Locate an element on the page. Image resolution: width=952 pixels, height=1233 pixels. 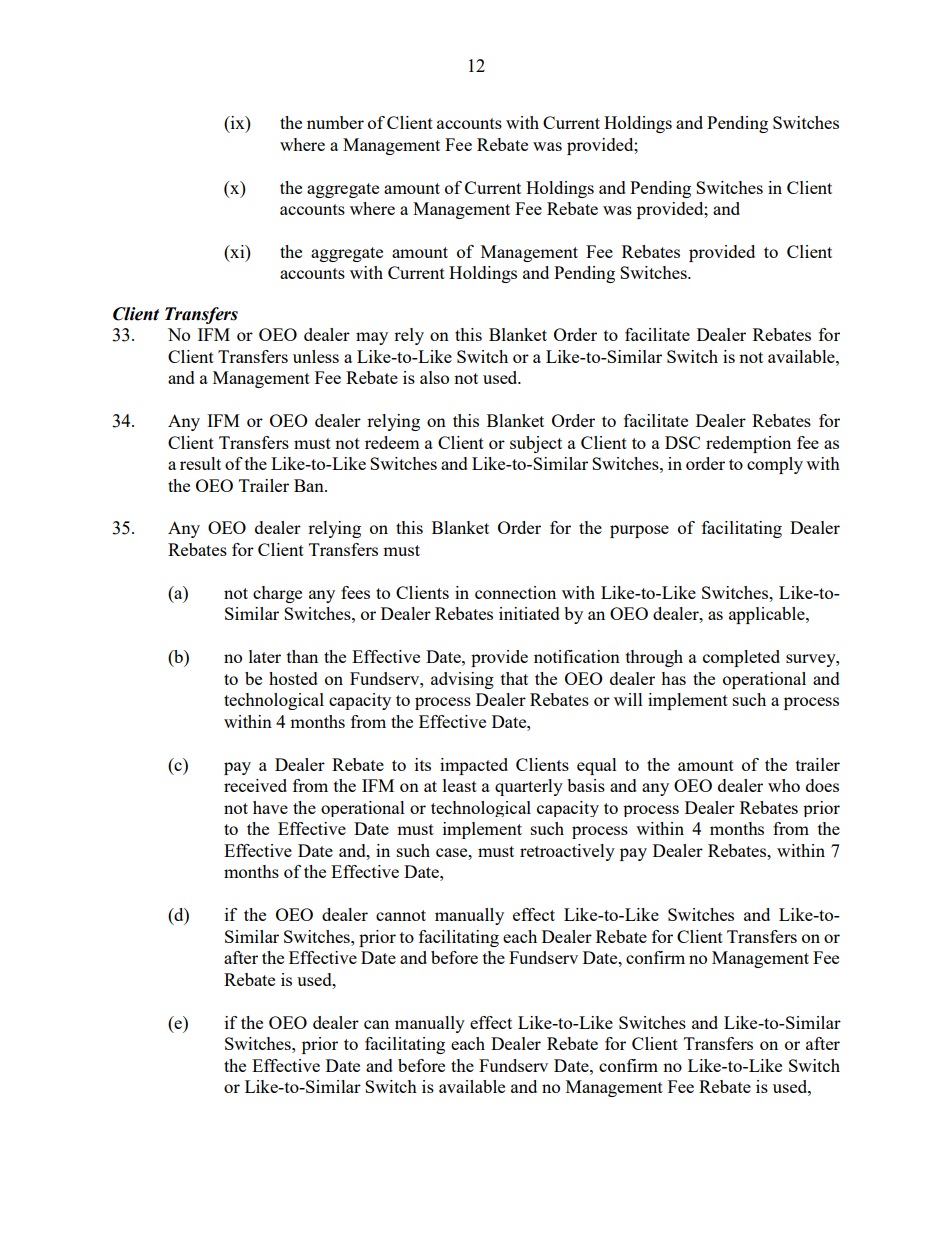
number is located at coordinates (335, 122).
